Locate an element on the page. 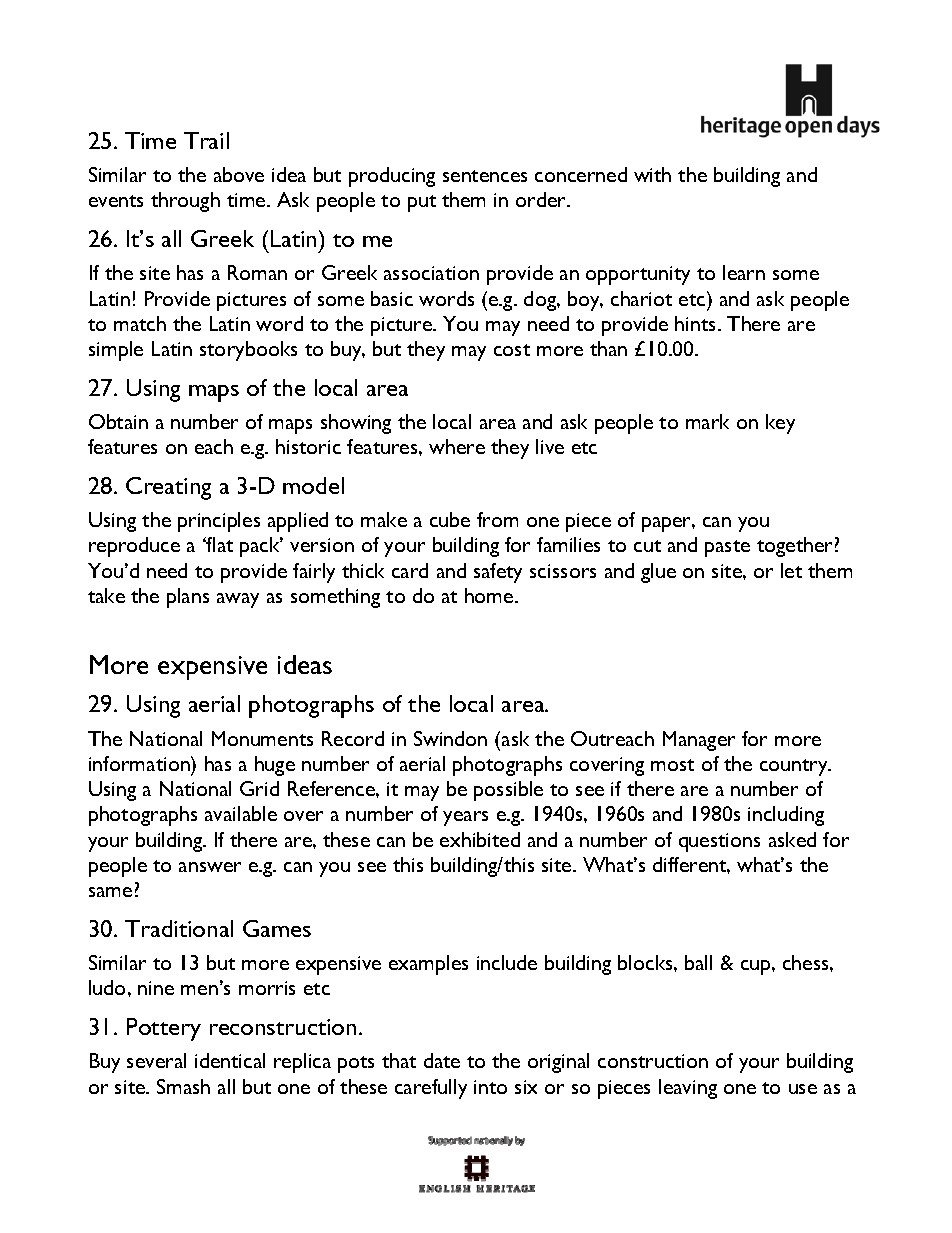  information is located at coordinates (140, 763).
